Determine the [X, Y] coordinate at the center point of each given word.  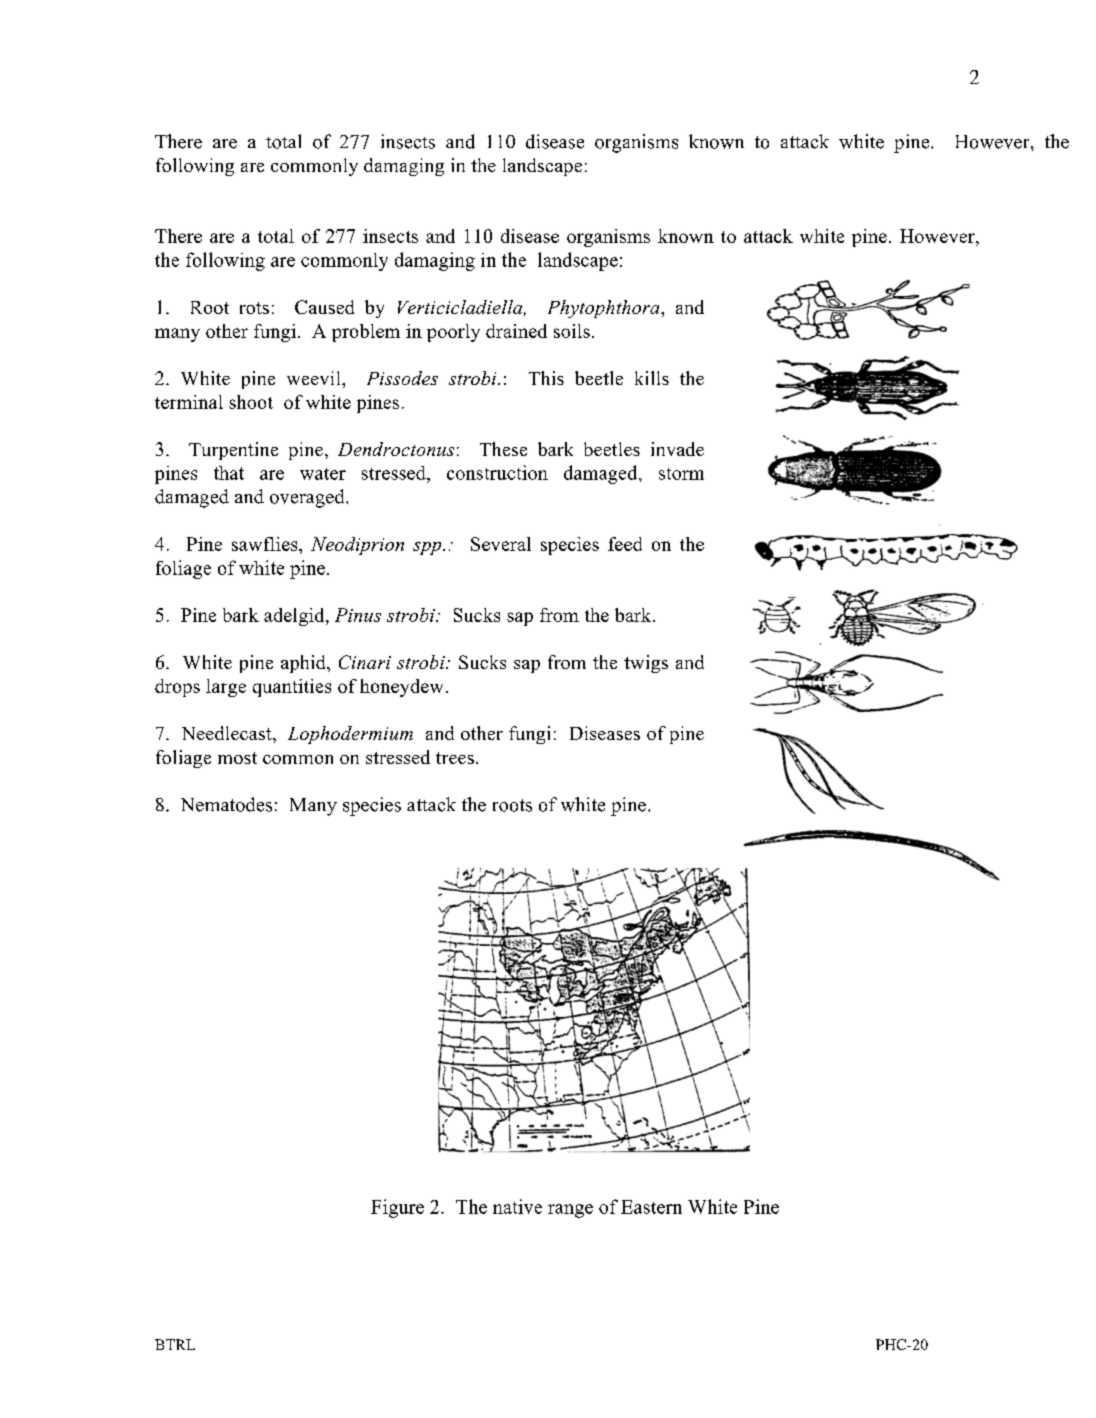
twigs [646, 664]
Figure [397, 1208]
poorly [453, 333]
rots [254, 308]
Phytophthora [605, 309]
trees [455, 758]
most [237, 758]
